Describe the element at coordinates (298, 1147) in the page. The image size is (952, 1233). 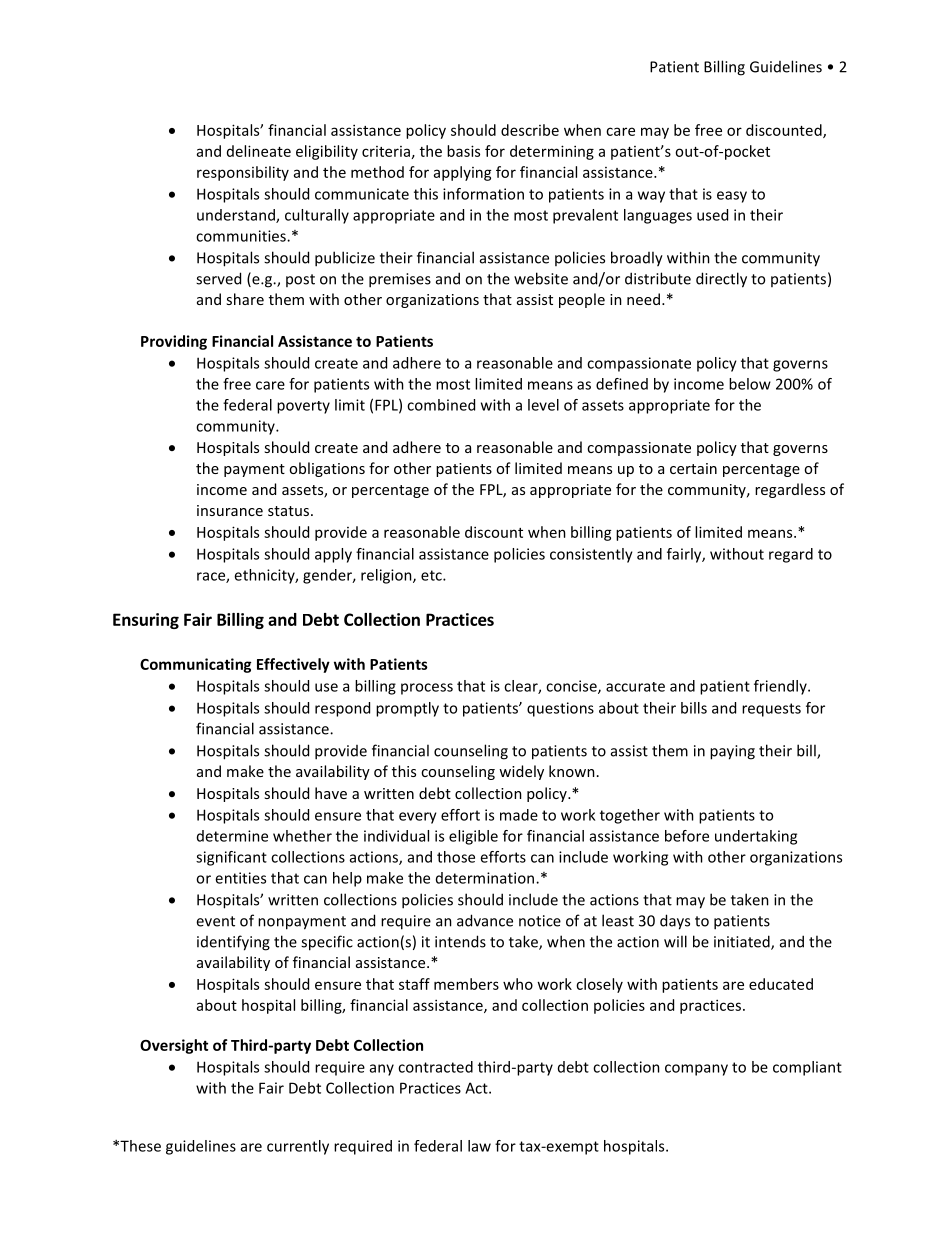
I see `currently` at that location.
